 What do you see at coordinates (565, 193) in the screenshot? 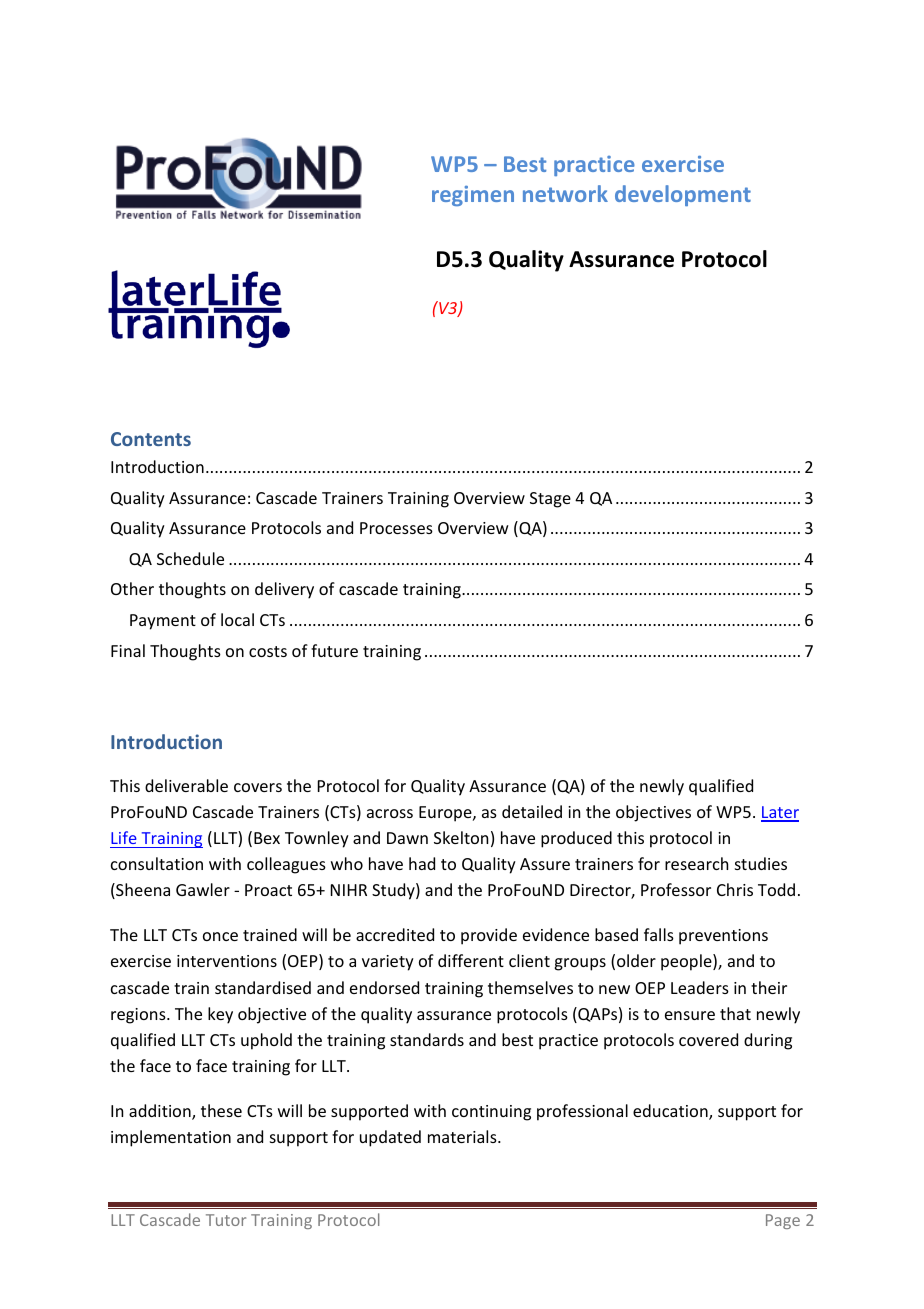
I see `network` at bounding box center [565, 193].
